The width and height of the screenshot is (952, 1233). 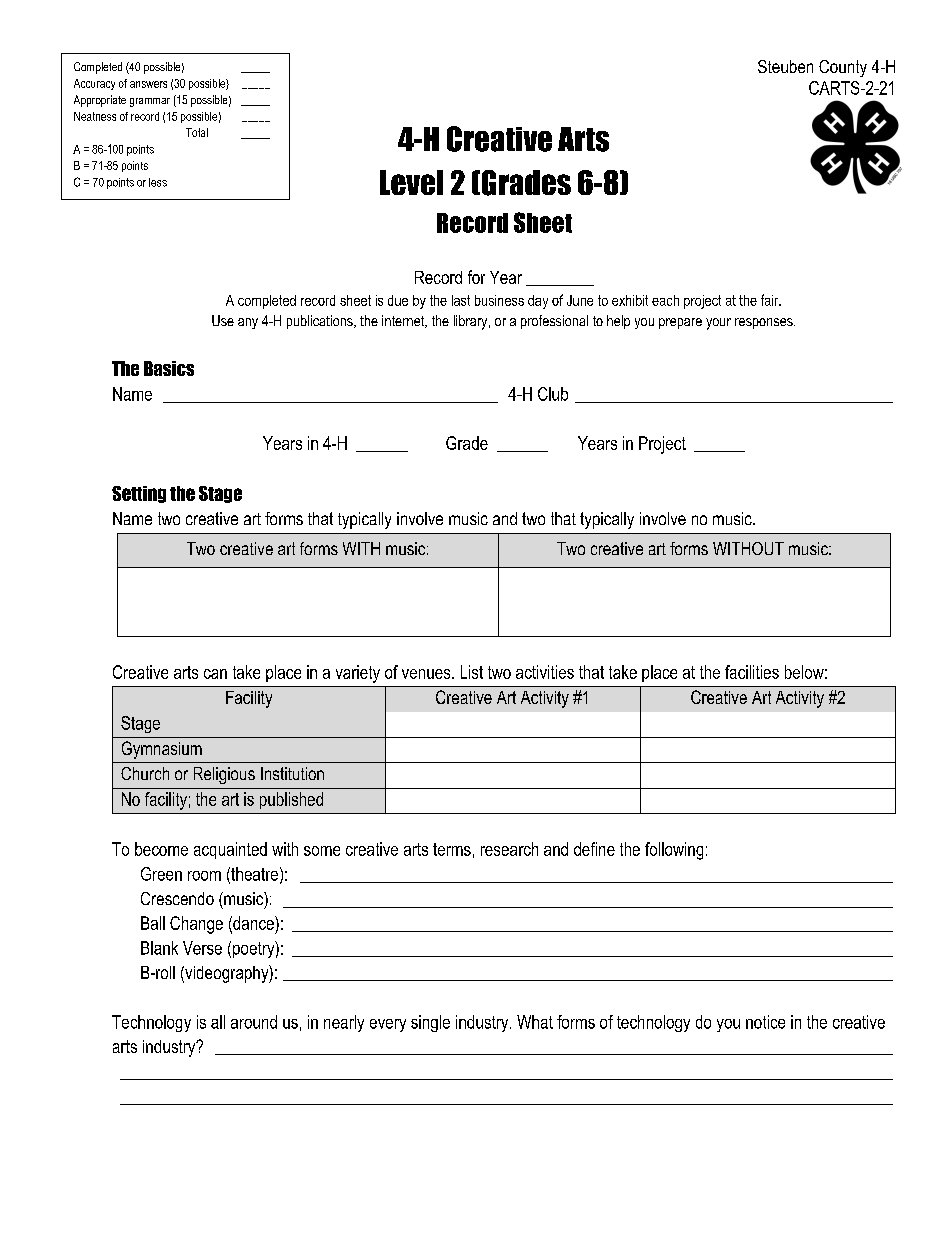 I want to click on Level, so click(x=411, y=182).
